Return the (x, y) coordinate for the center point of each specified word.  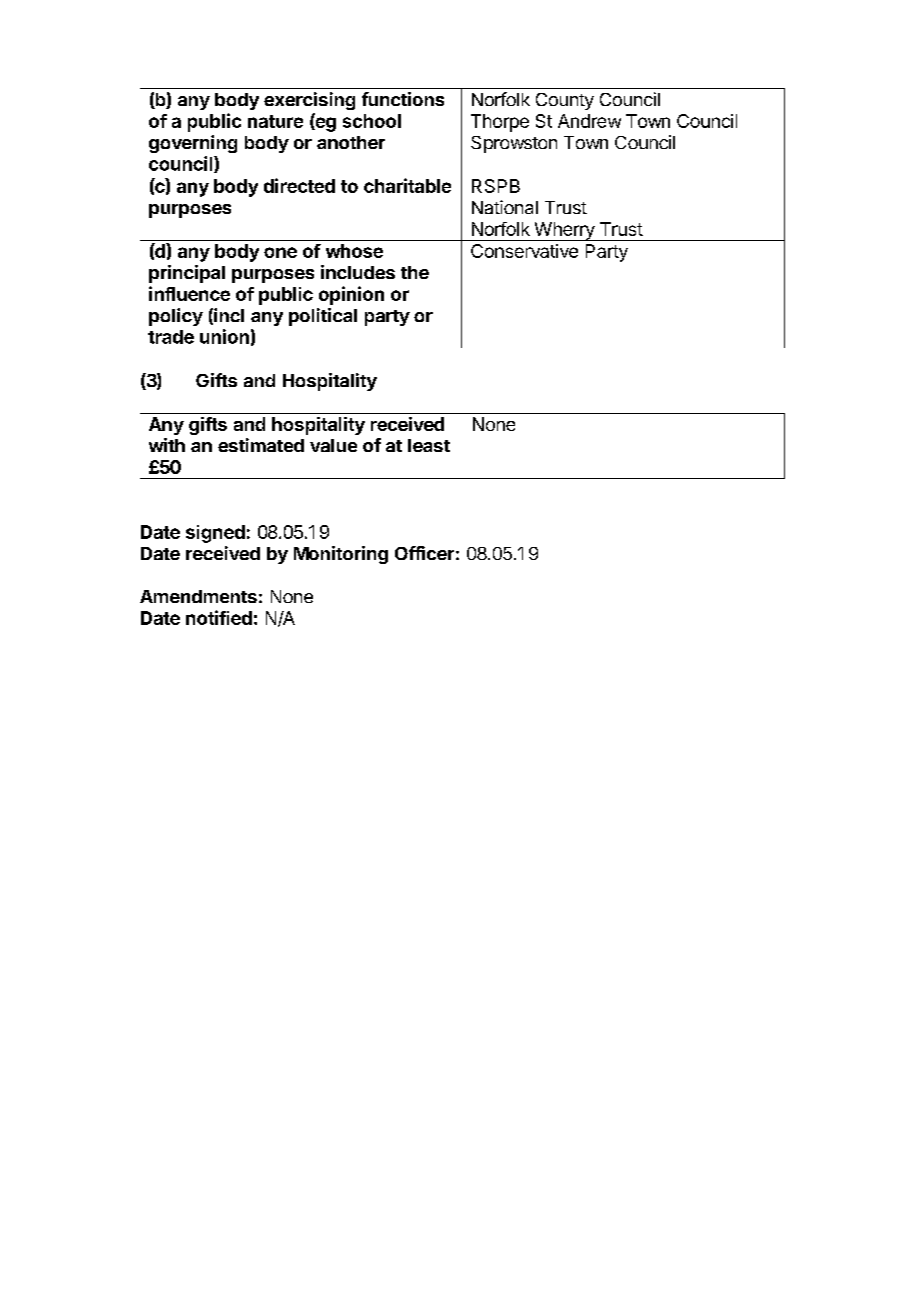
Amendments (198, 596)
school (372, 121)
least (429, 445)
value (333, 445)
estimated (261, 445)
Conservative (524, 251)
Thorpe (500, 123)
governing (193, 144)
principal (187, 274)
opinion (351, 295)
